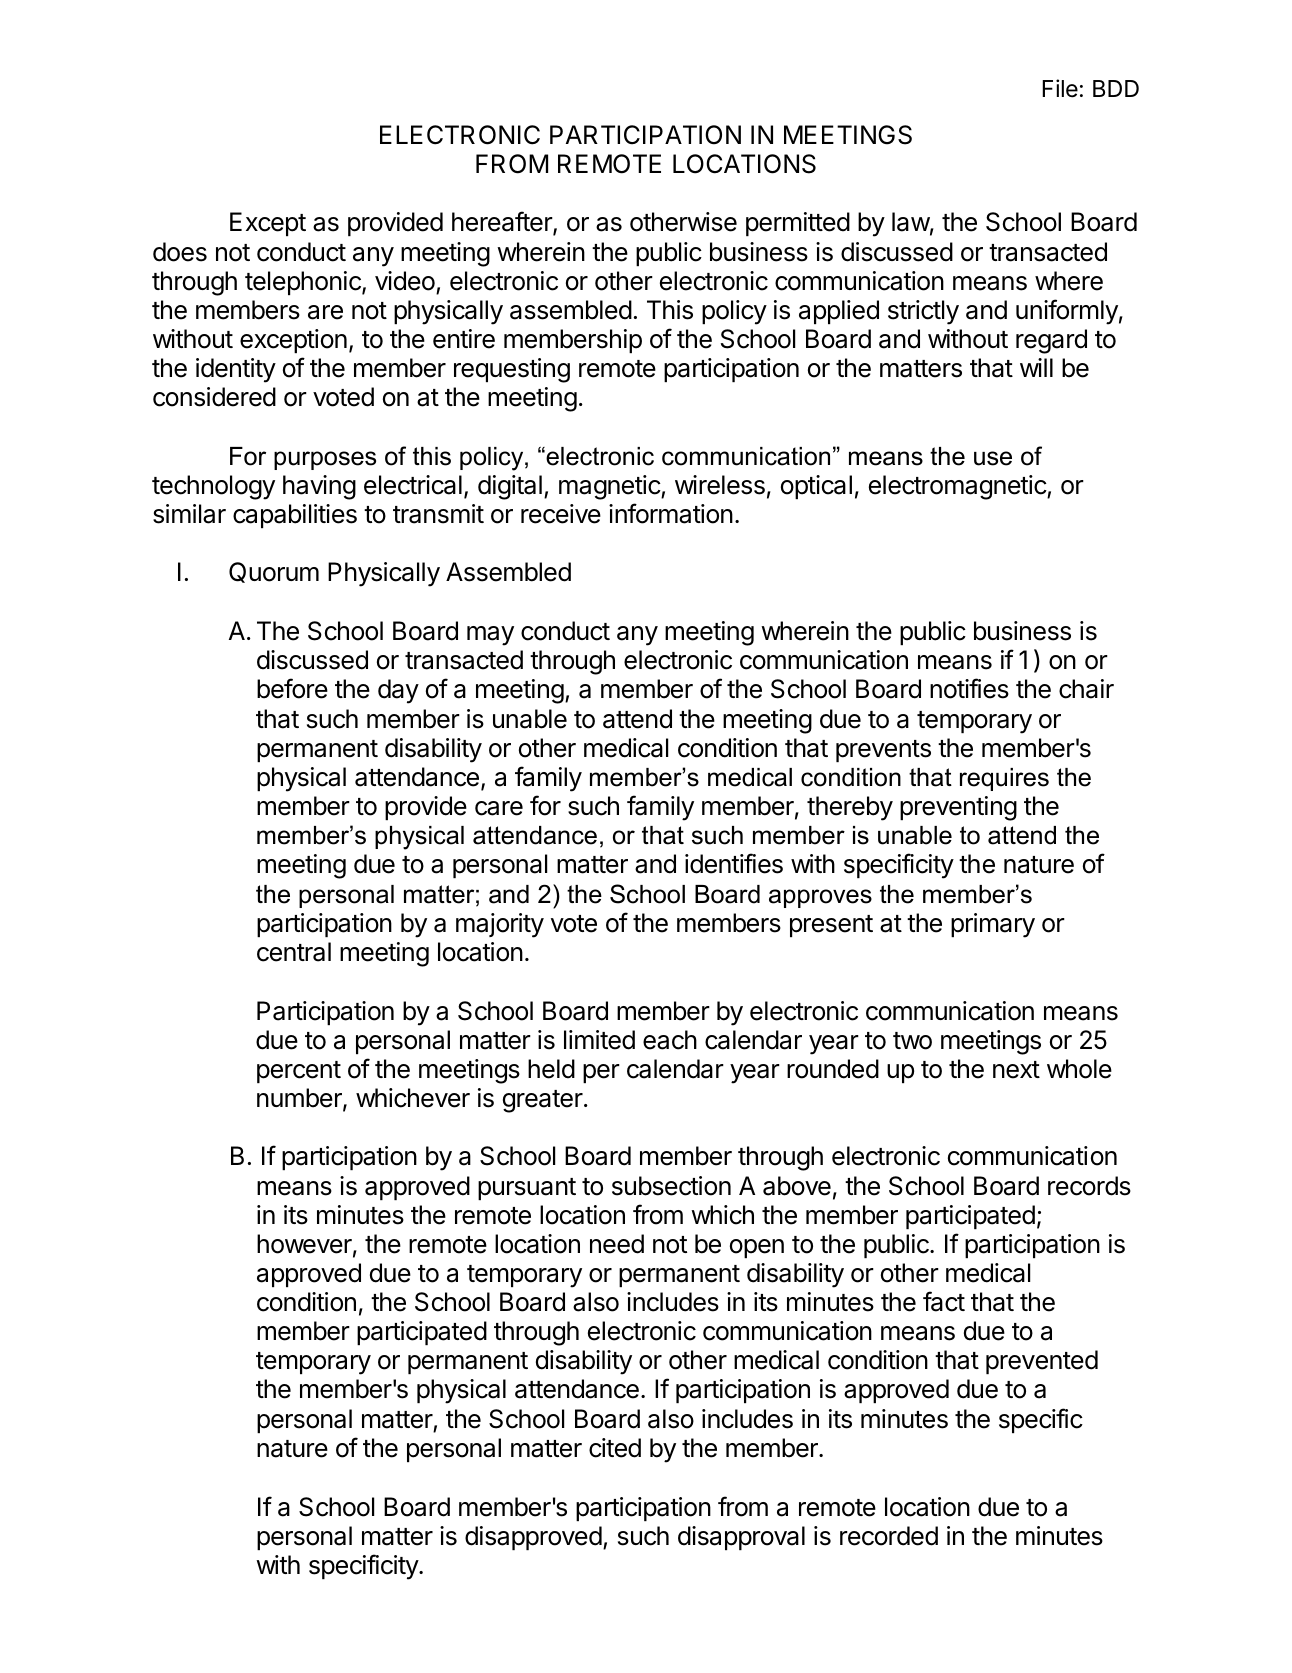  I want to click on recorded, so click(889, 1536).
